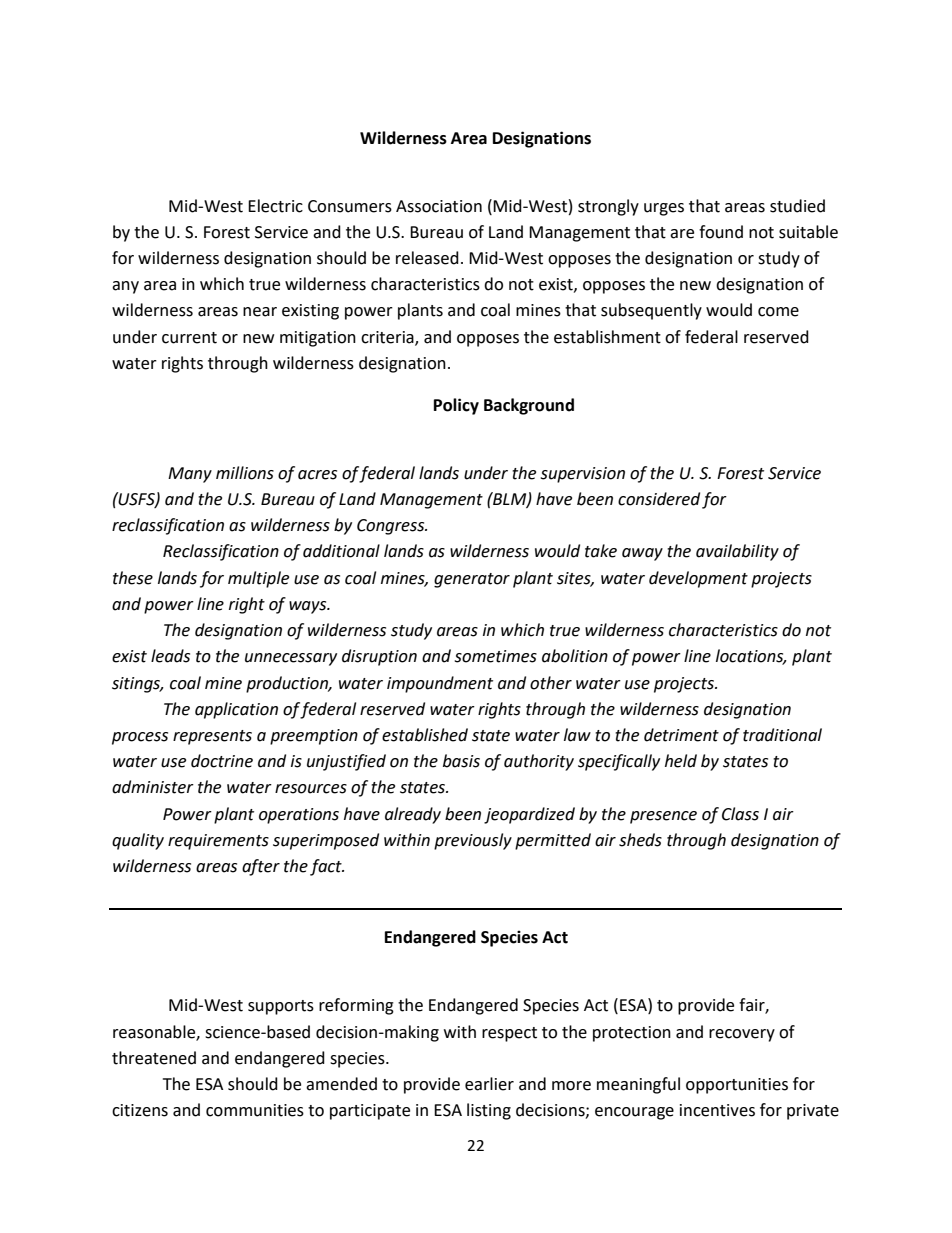  Describe the element at coordinates (489, 1084) in the page. I see `earlier` at that location.
